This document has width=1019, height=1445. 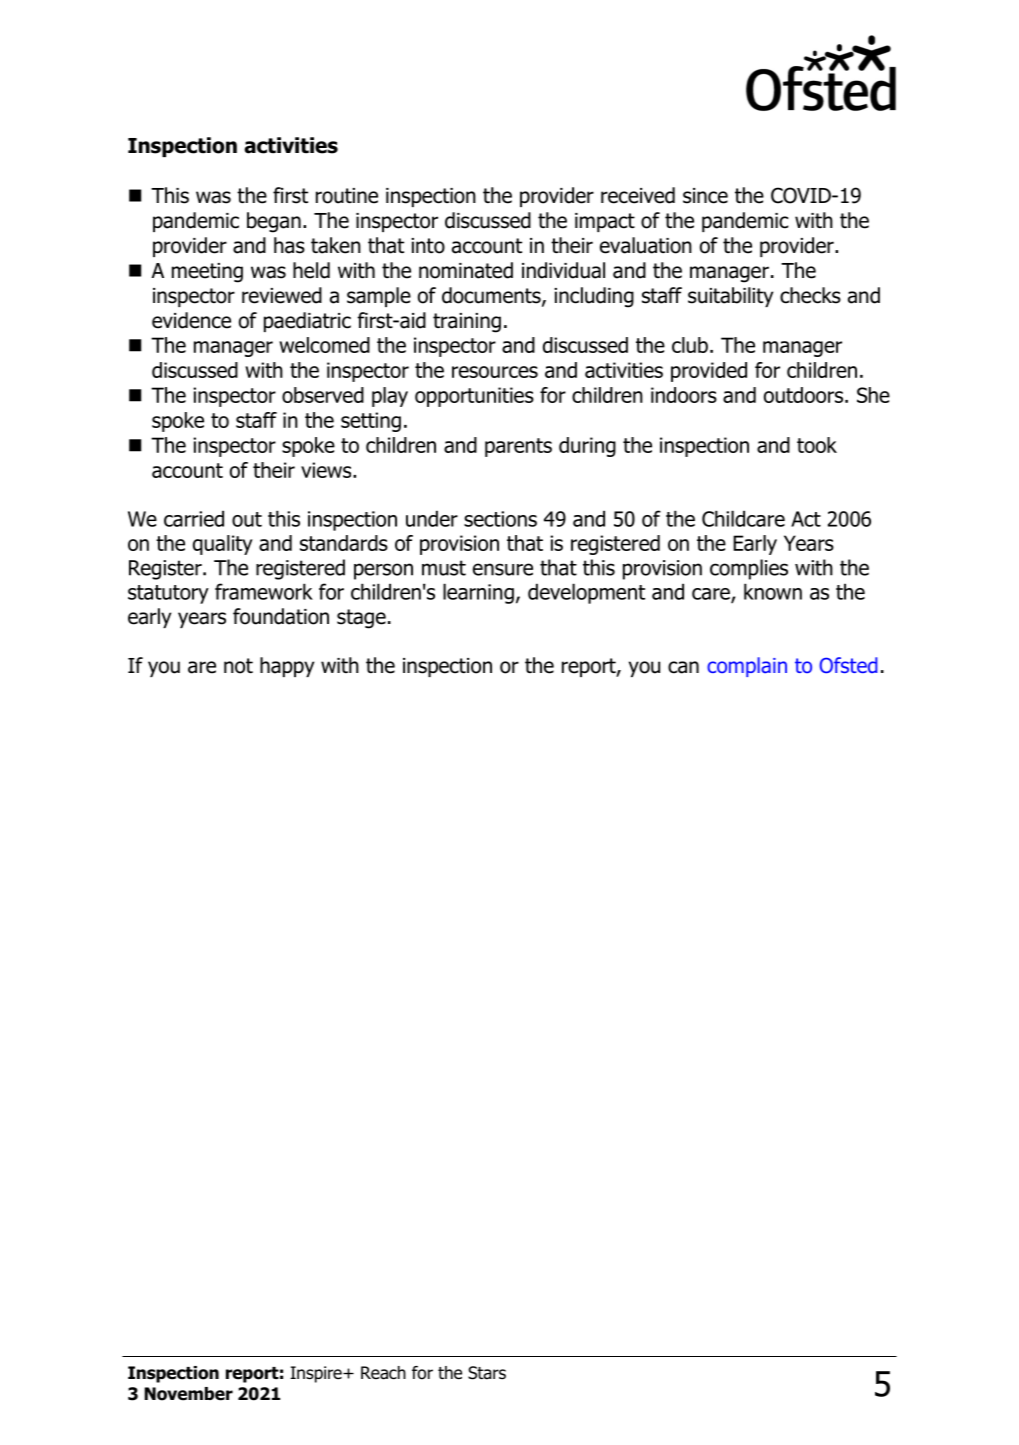 What do you see at coordinates (810, 295) in the document?
I see `checks` at bounding box center [810, 295].
